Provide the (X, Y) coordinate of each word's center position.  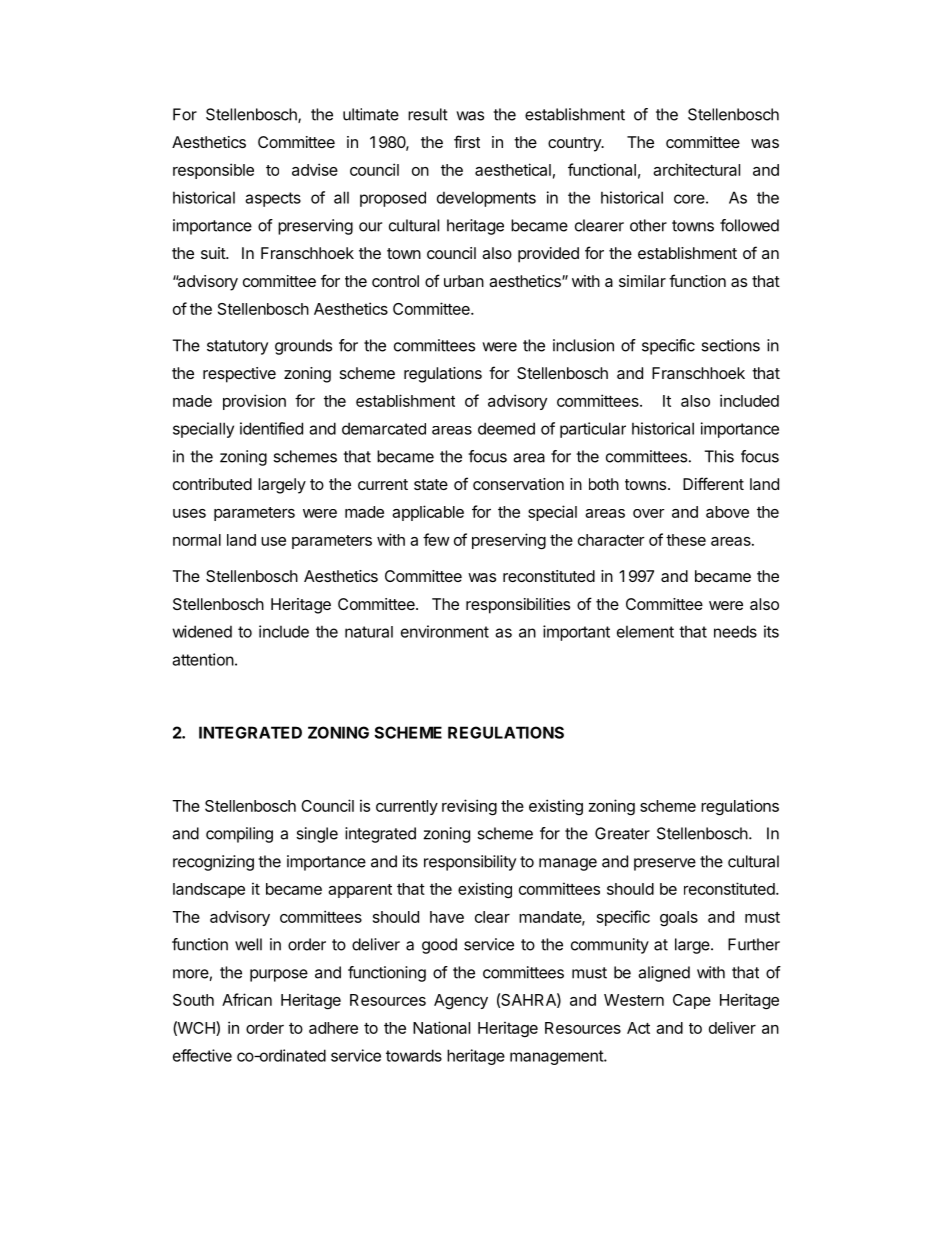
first (467, 141)
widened (202, 631)
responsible (213, 171)
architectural (696, 169)
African (247, 999)
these (686, 540)
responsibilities (518, 606)
